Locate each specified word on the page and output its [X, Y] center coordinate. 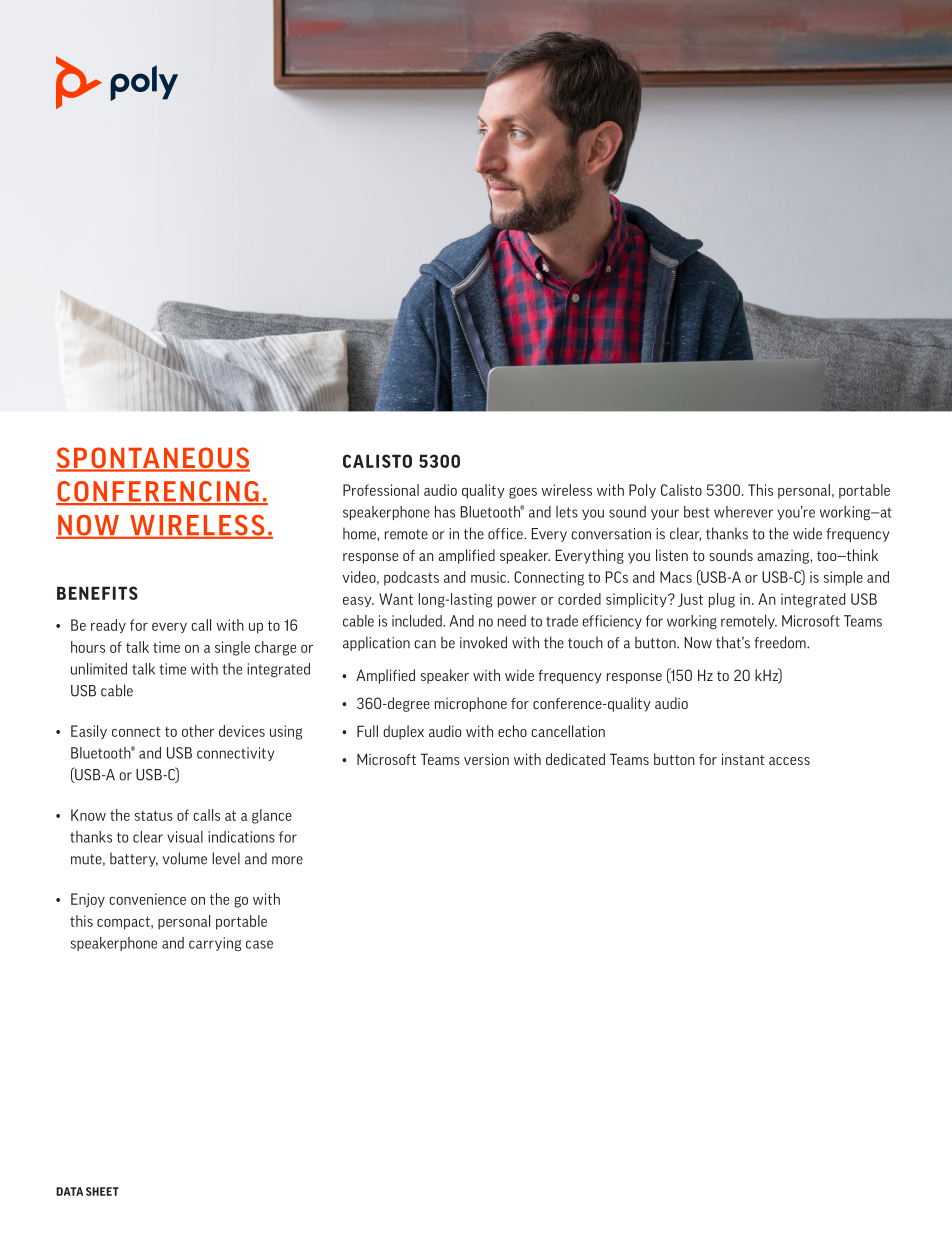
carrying [215, 944]
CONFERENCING [158, 492]
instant [743, 759]
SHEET [102, 1191]
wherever [743, 512]
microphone [471, 704]
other [198, 731]
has [445, 512]
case [259, 944]
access [789, 761]
